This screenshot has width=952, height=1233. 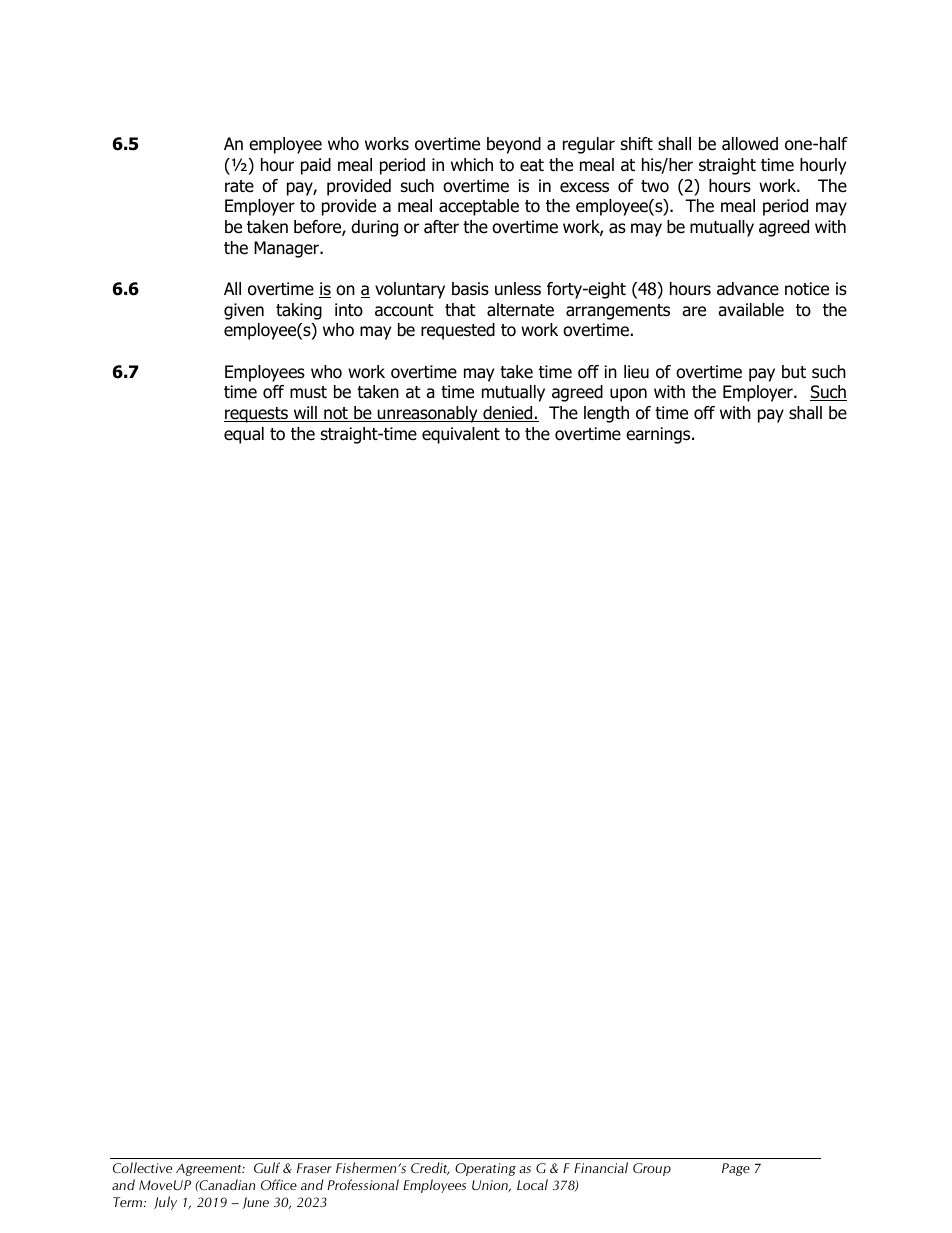 What do you see at coordinates (244, 435) in the screenshot?
I see `equal` at bounding box center [244, 435].
